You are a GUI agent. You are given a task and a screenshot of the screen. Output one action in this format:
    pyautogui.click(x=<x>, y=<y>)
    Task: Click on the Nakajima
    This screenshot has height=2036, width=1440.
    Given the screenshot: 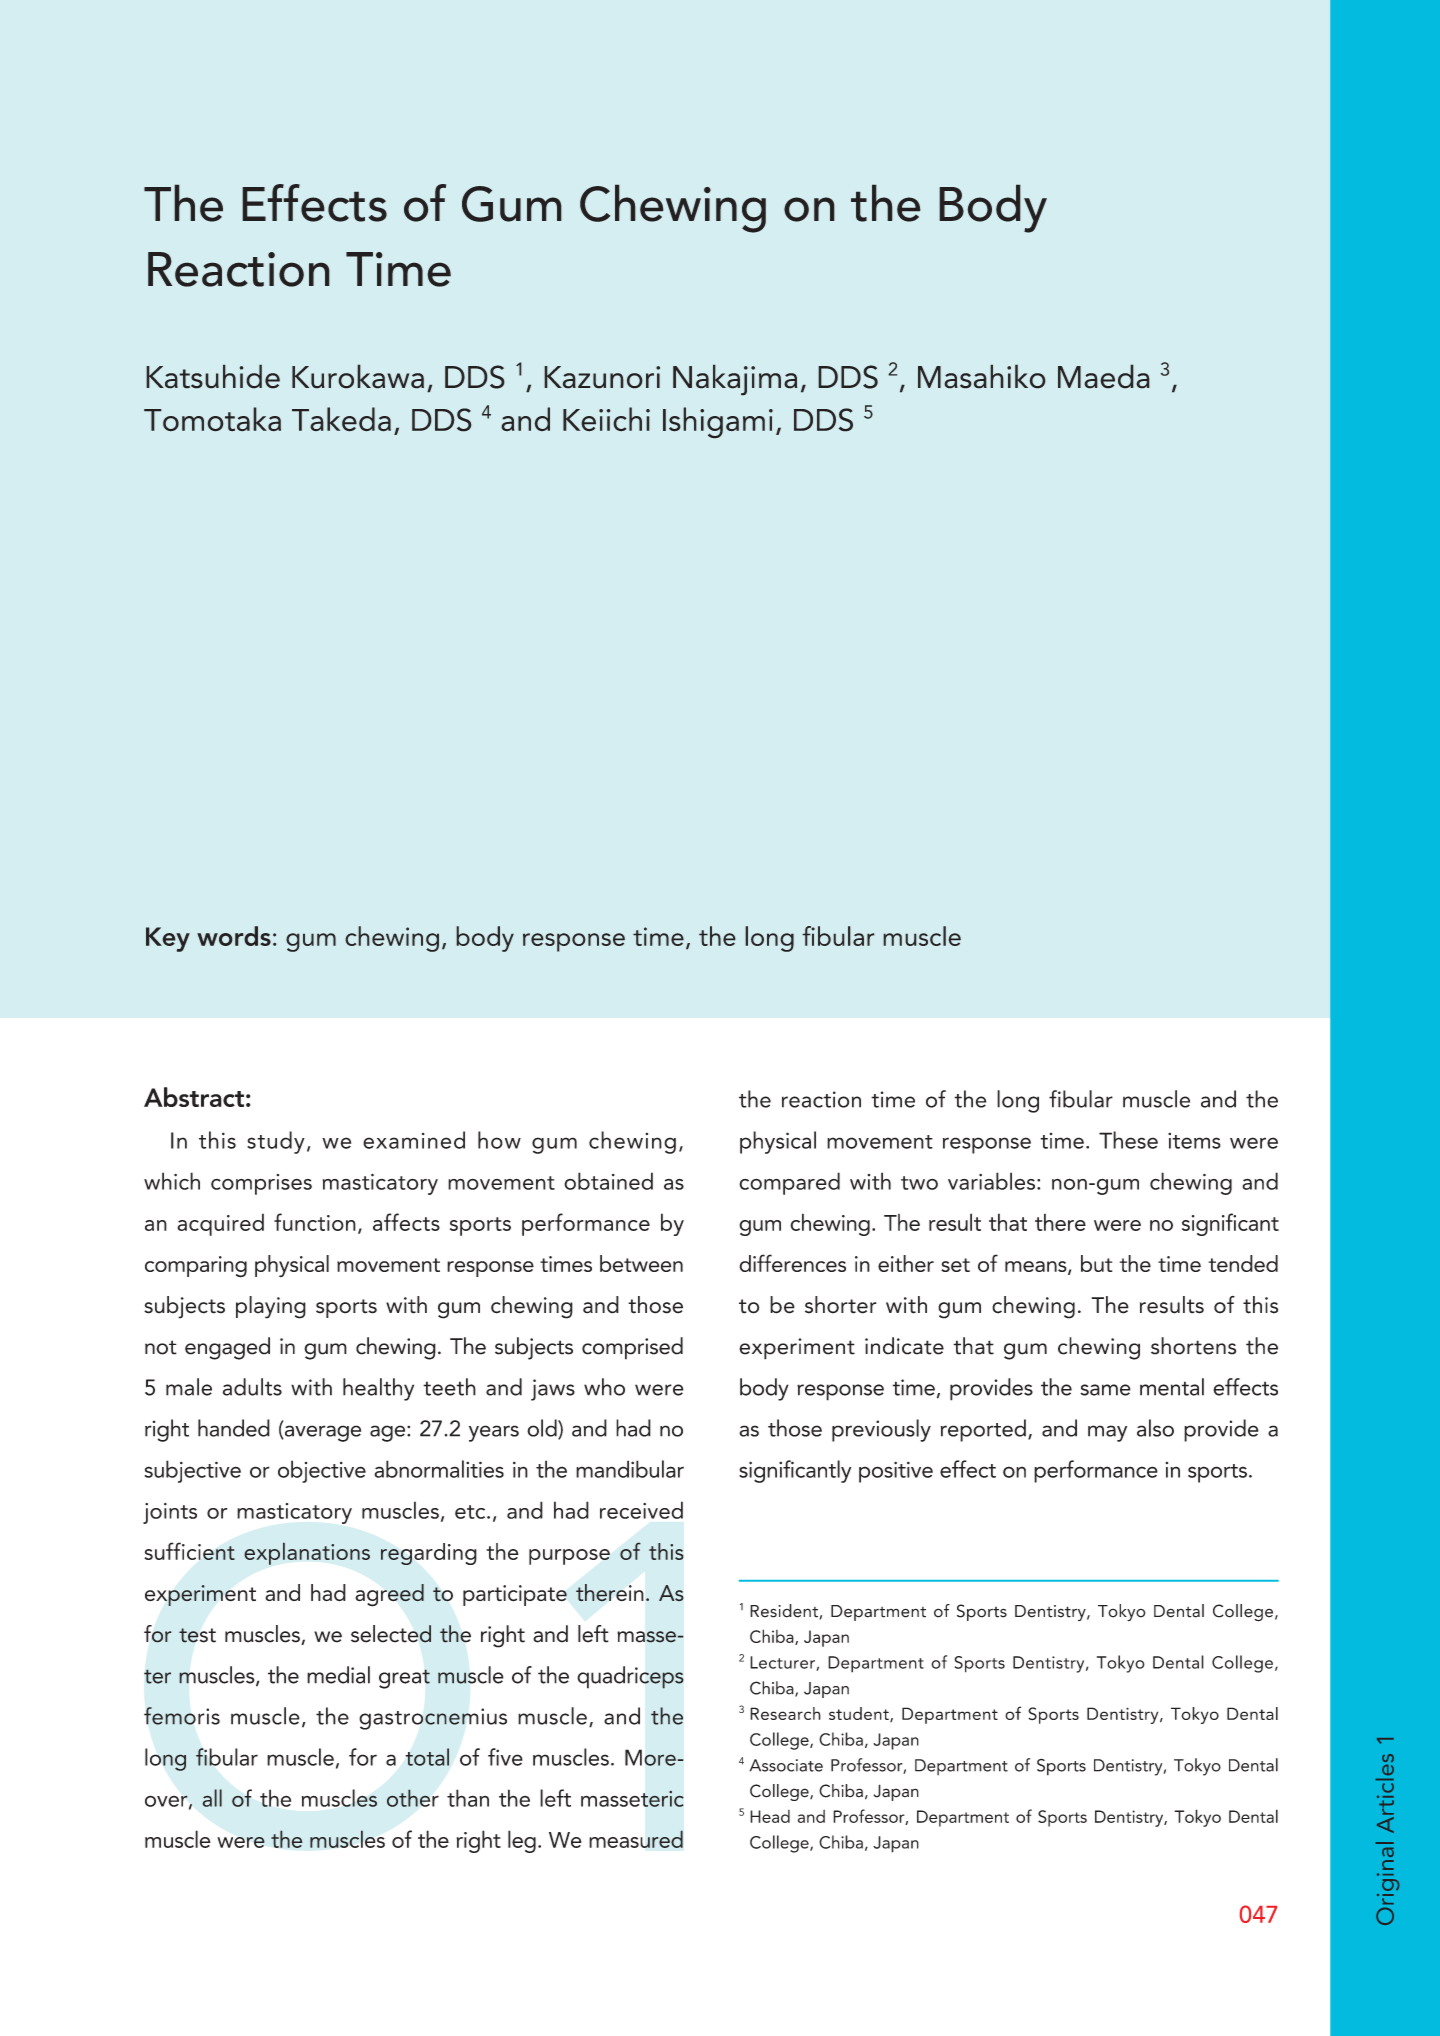 What is the action you would take?
    pyautogui.click(x=735, y=380)
